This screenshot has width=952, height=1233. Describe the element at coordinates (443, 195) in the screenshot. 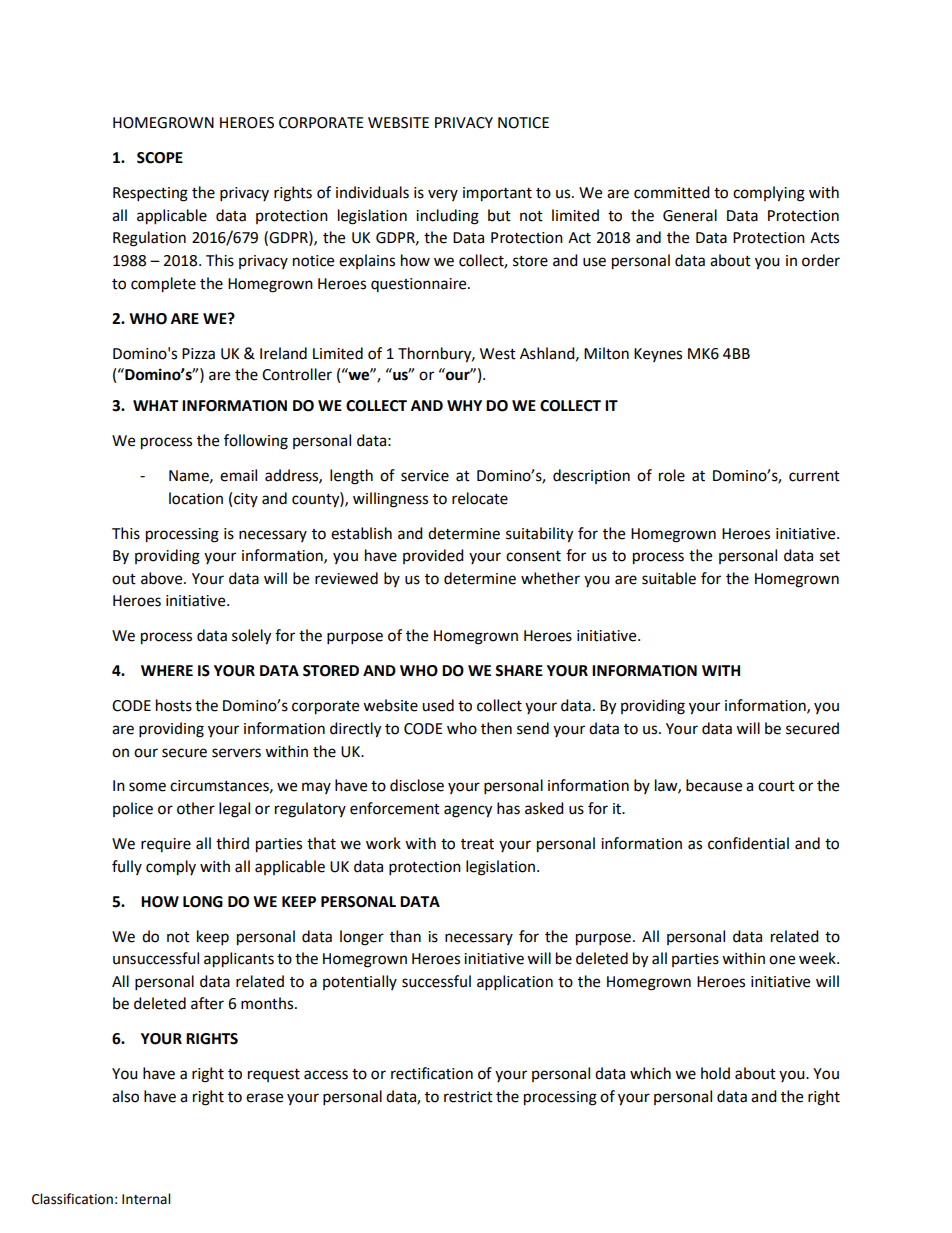

I see `very` at that location.
